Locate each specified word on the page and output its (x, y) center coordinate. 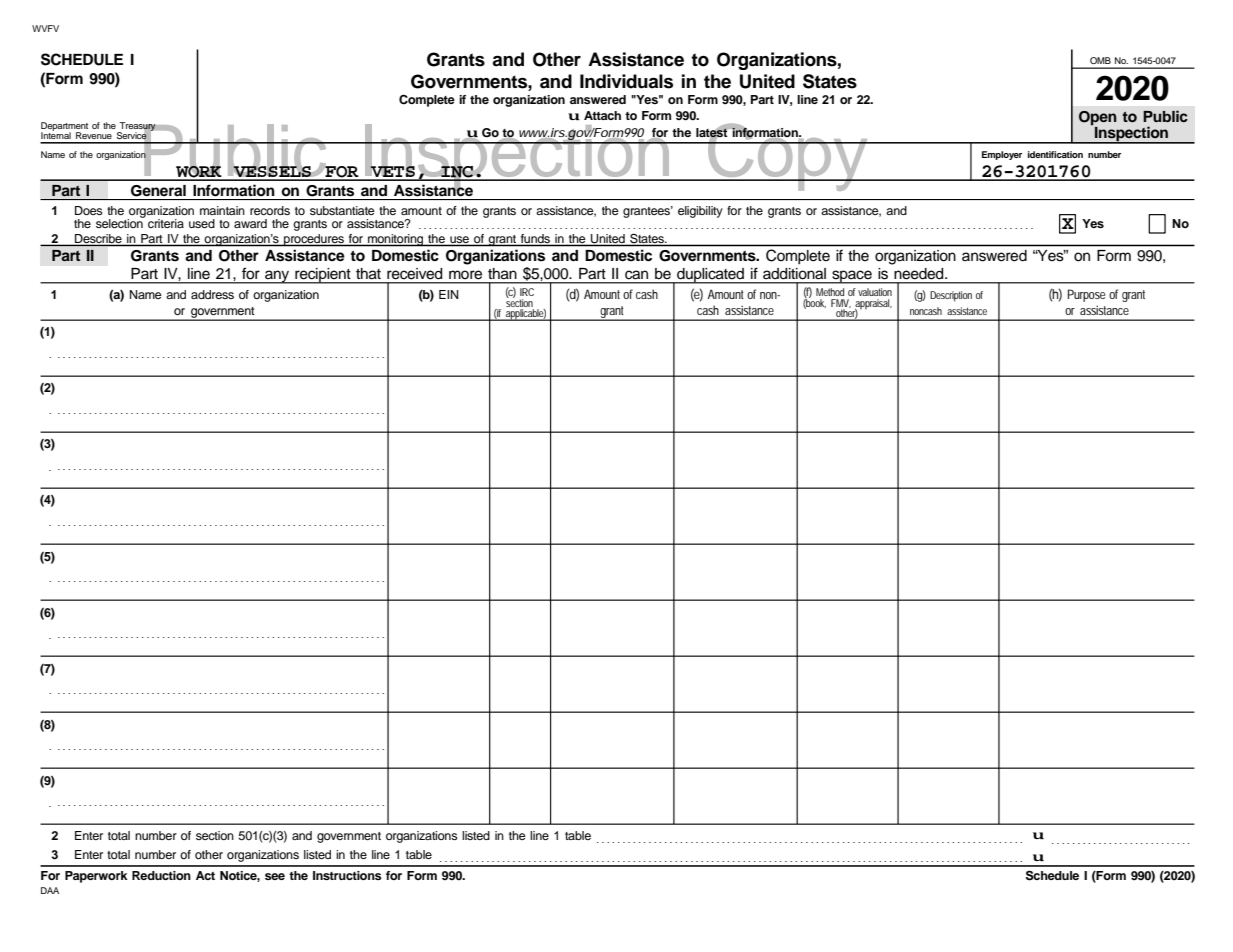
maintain (222, 210)
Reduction (161, 875)
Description (951, 296)
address (212, 294)
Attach (602, 115)
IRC (527, 292)
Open (1098, 119)
